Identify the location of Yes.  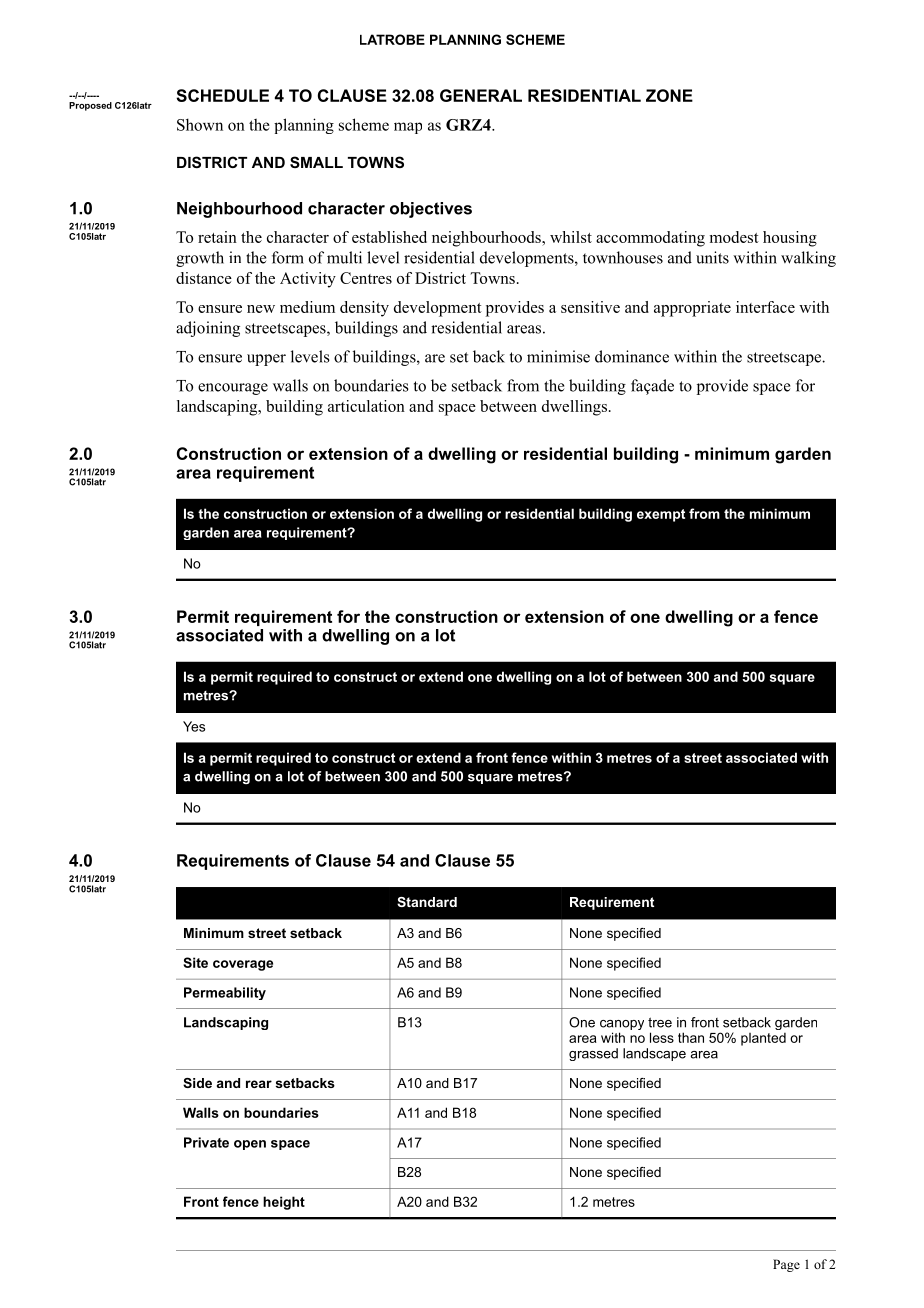
(194, 726).
